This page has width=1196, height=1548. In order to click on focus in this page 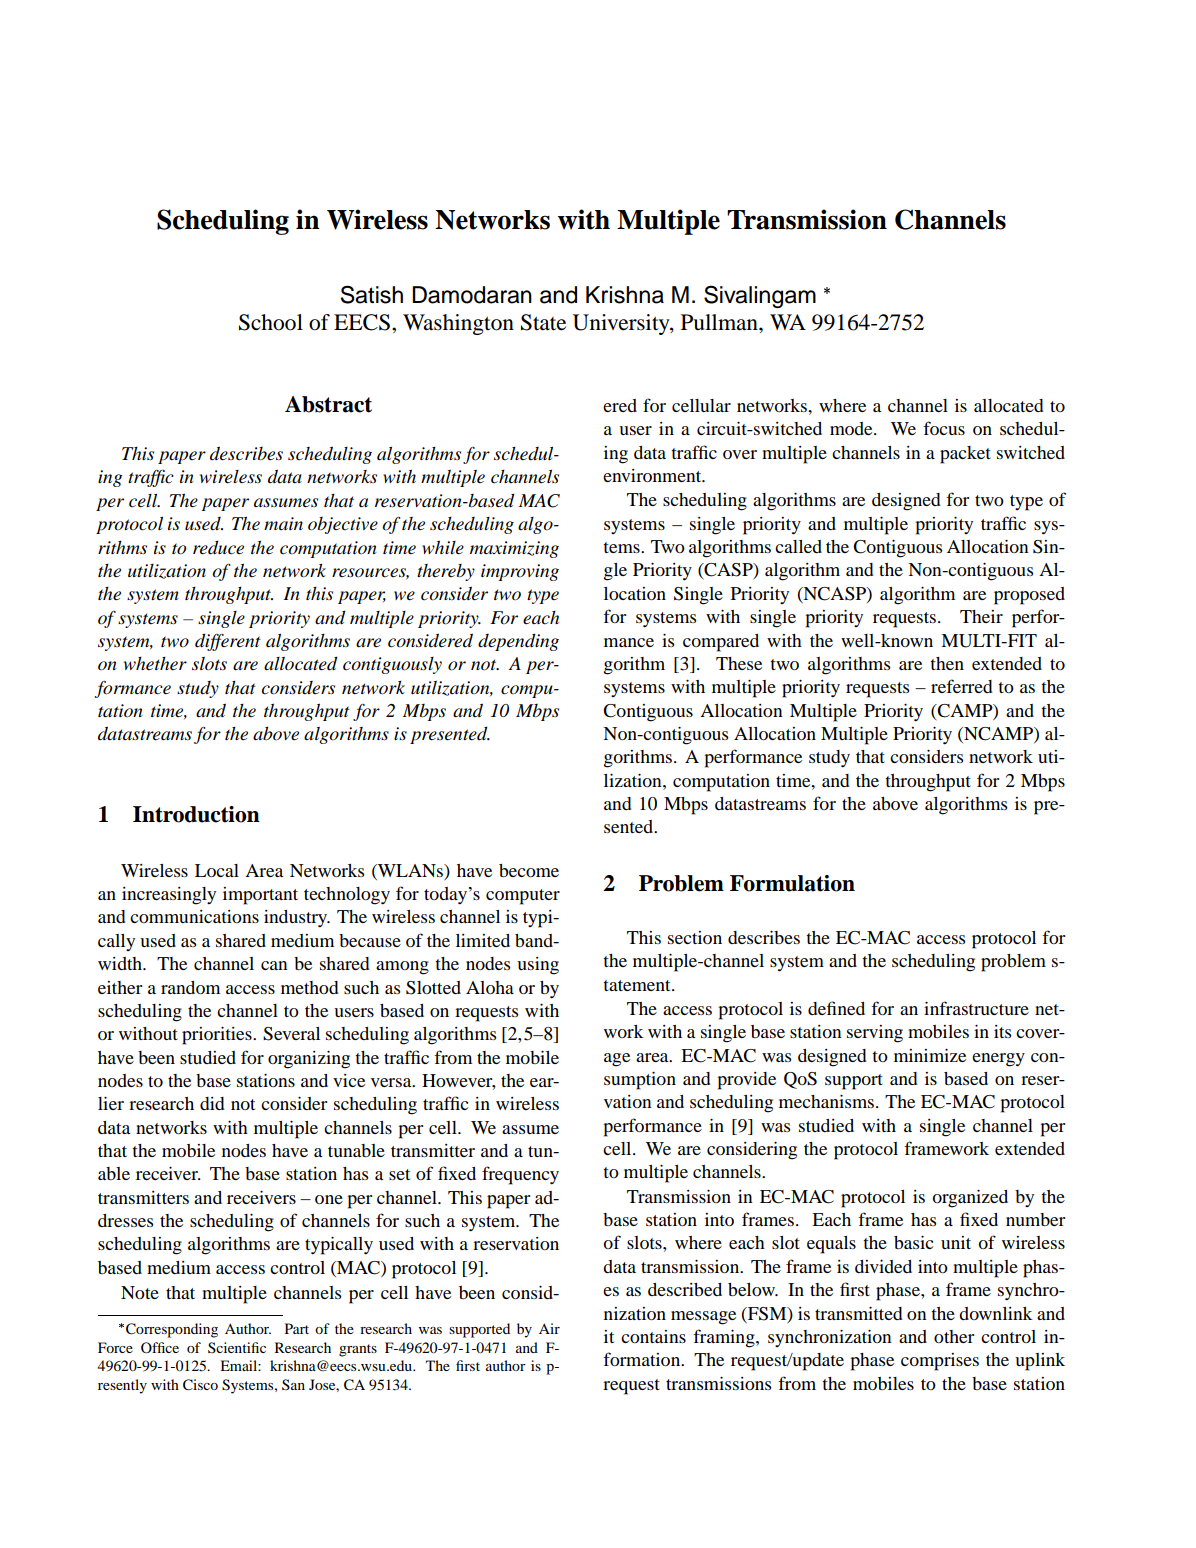, I will do `click(944, 428)`.
